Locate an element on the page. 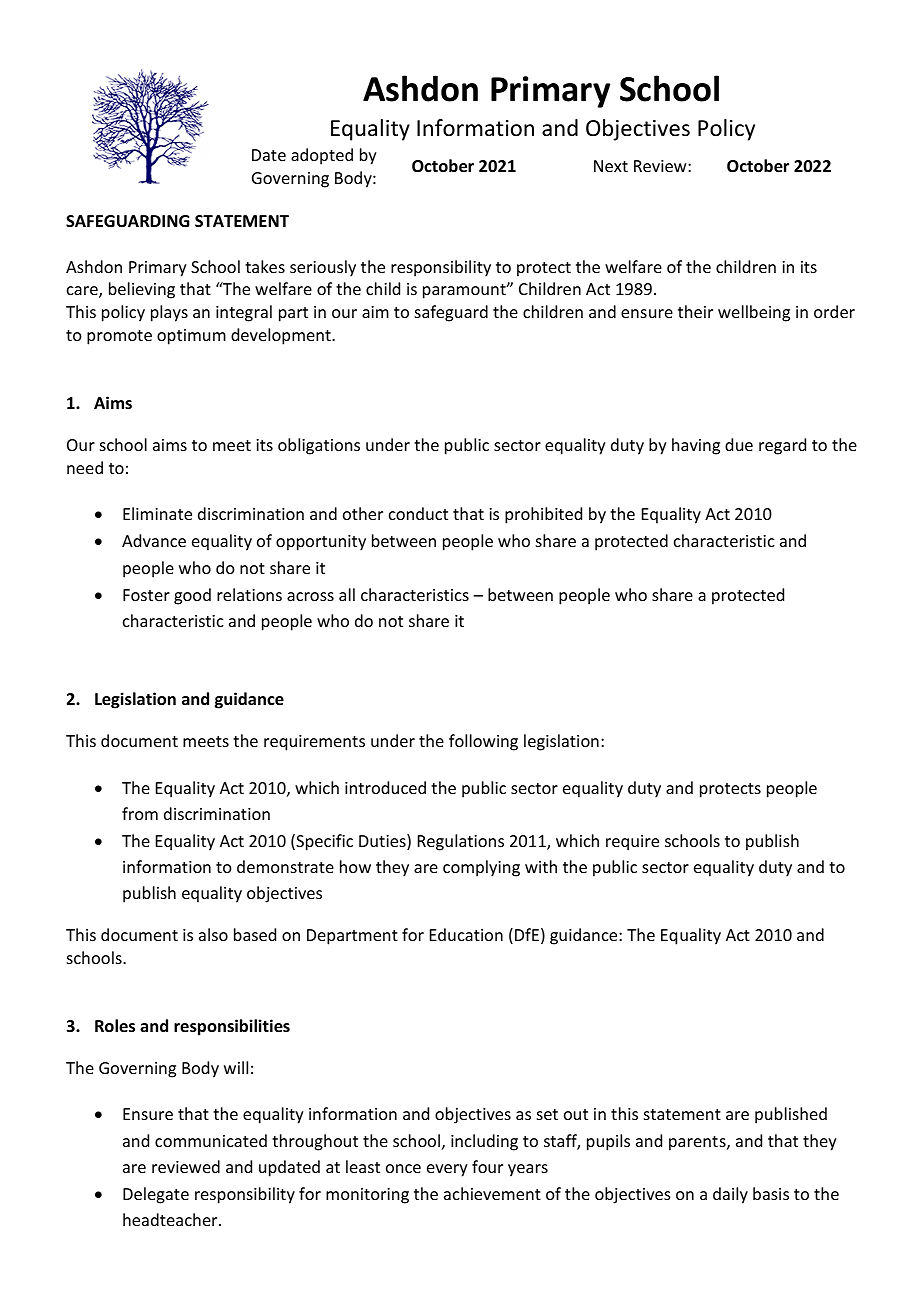 The width and height of the image is (924, 1308). good is located at coordinates (192, 596).
